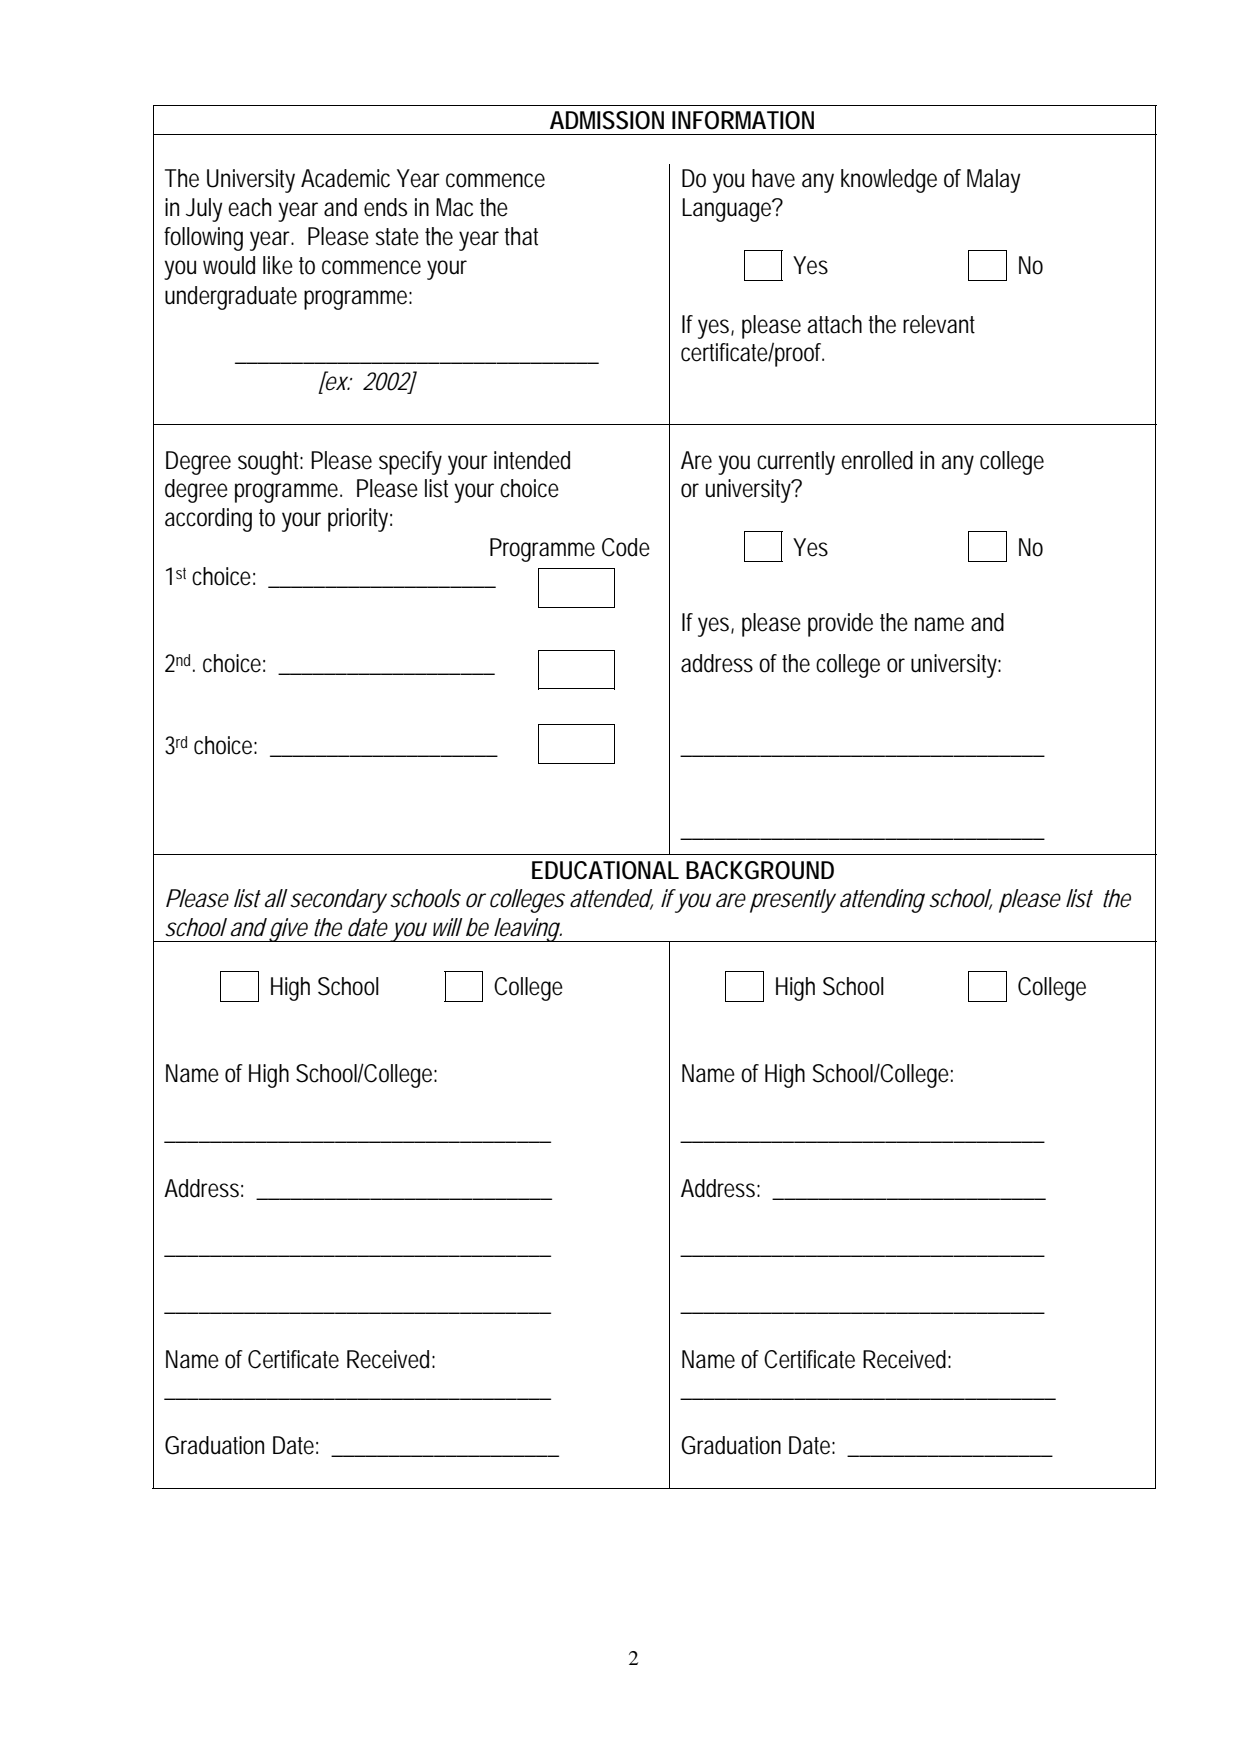  What do you see at coordinates (358, 520) in the screenshot?
I see `priority` at bounding box center [358, 520].
